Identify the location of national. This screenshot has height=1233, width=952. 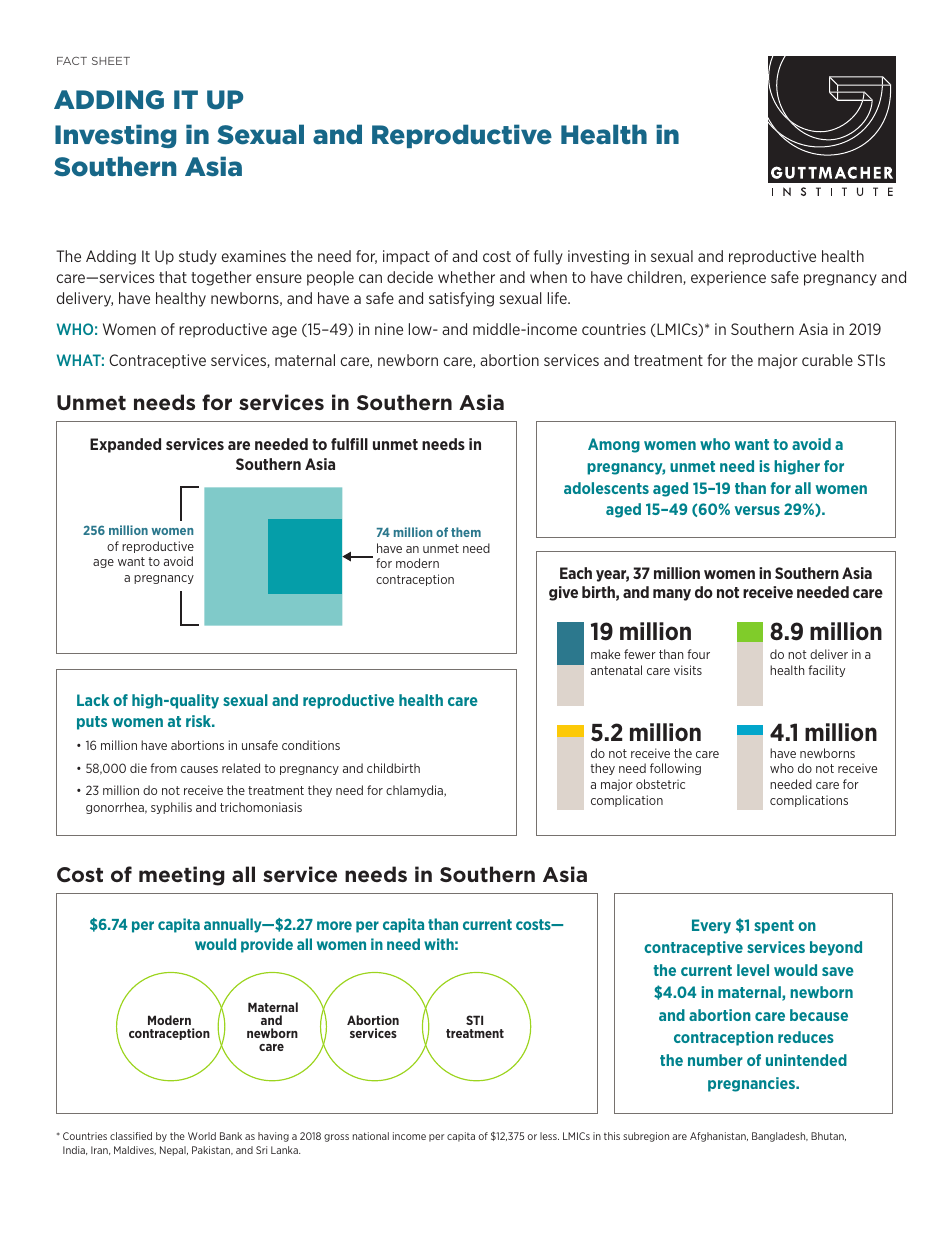
(371, 1136).
